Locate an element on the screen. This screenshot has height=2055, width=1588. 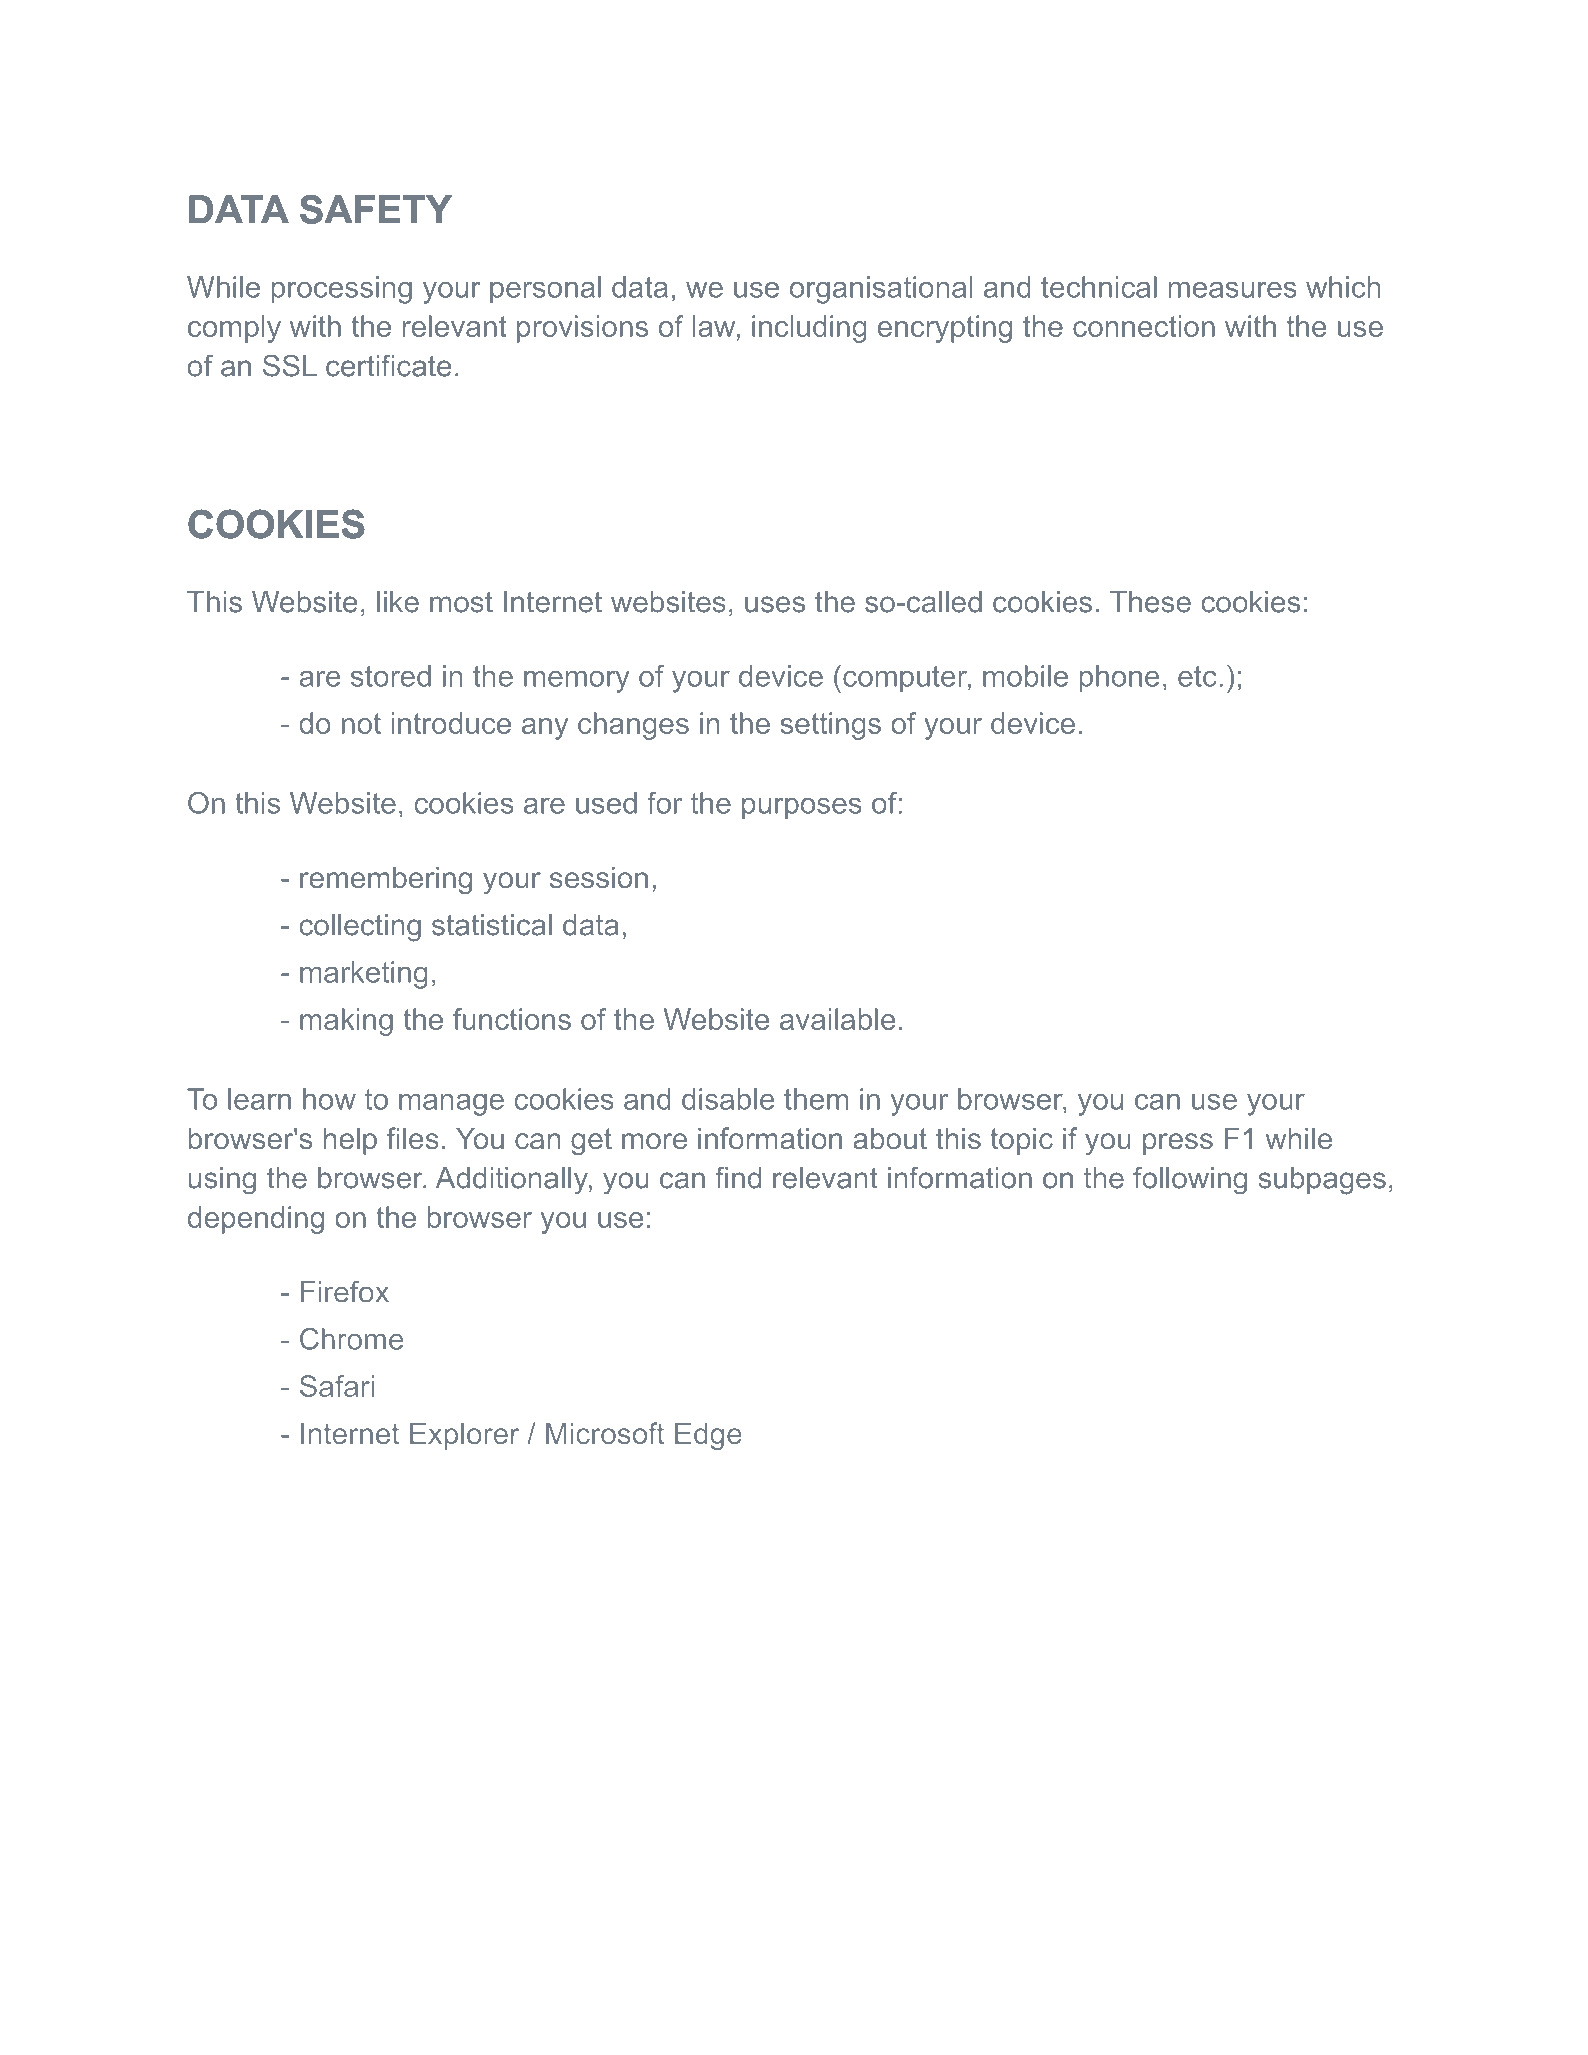
measures is located at coordinates (1233, 290).
